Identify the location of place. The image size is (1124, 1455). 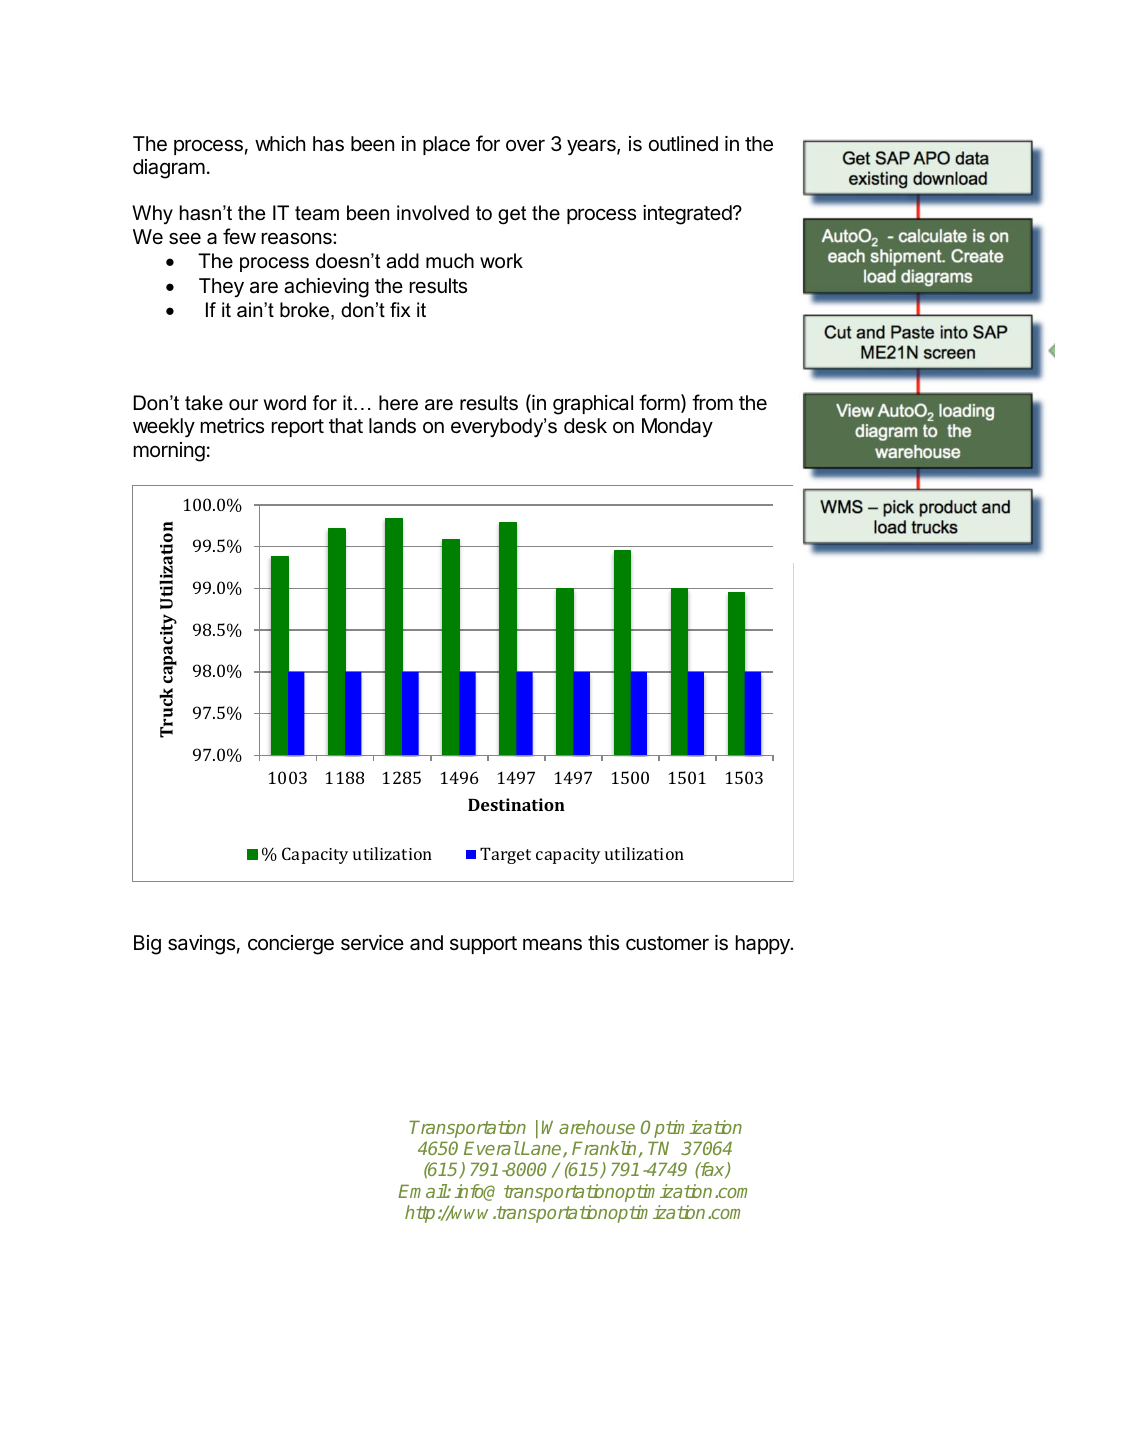
(446, 145).
